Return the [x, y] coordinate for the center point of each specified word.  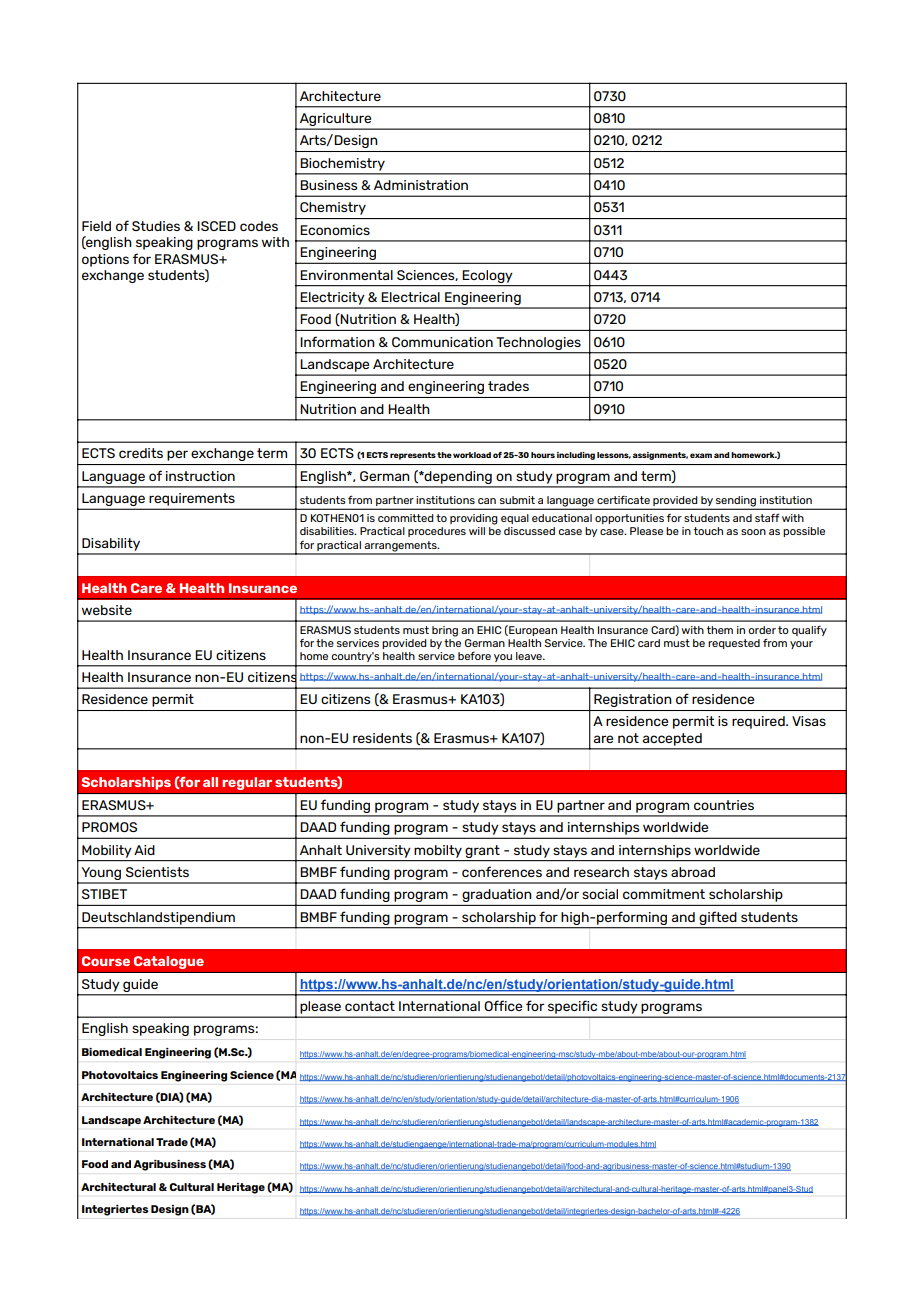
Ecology [487, 276]
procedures [437, 532]
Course [106, 961]
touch [708, 531]
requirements [192, 499]
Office [503, 1005]
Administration [421, 185]
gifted [717, 918]
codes [259, 226]
